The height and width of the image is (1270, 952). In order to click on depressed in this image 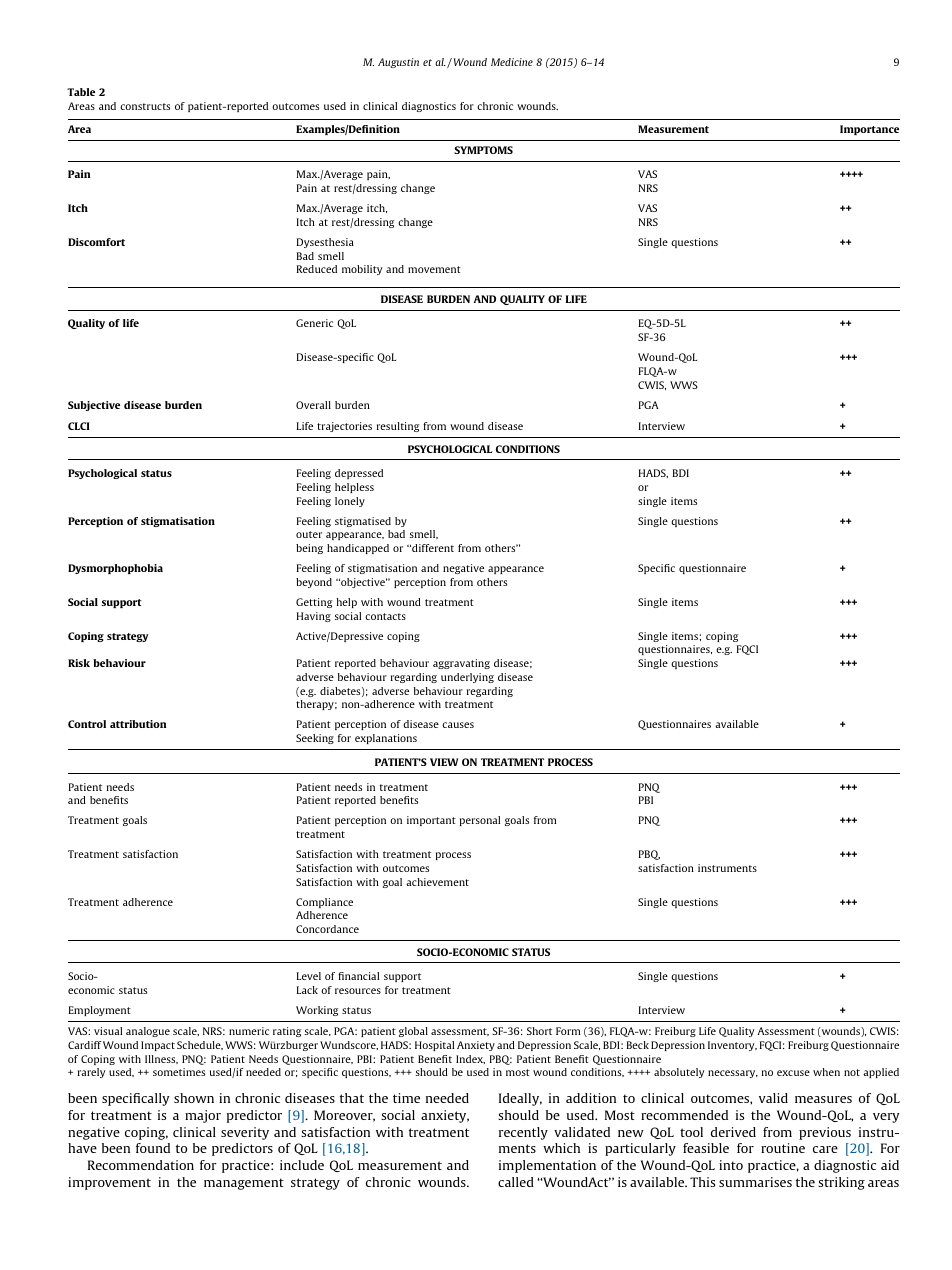, I will do `click(359, 474)`.
